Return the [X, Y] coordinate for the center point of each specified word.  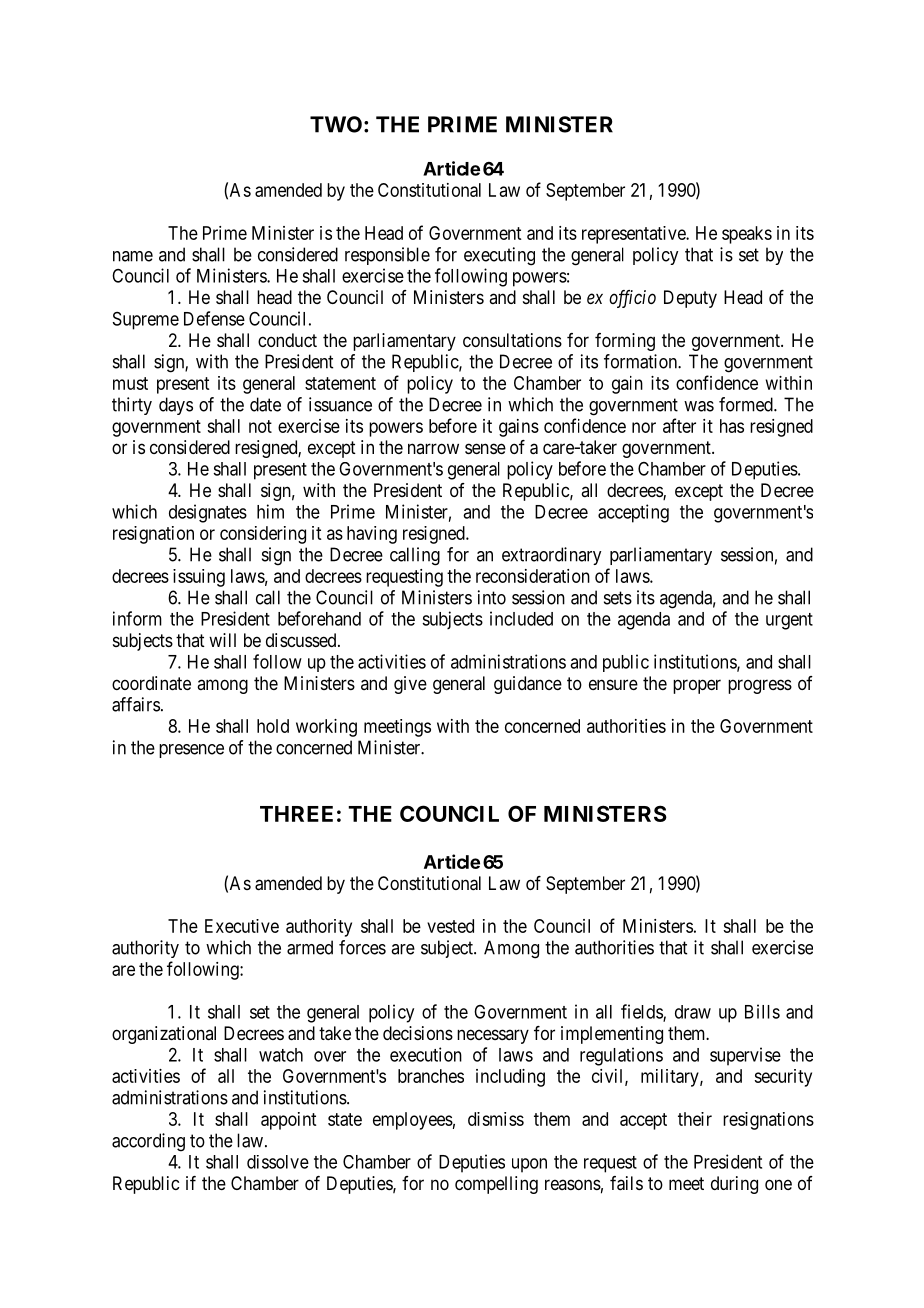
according [148, 1142]
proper [697, 686]
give [410, 685]
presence [191, 751]
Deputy [690, 299]
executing [499, 256]
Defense [214, 318]
